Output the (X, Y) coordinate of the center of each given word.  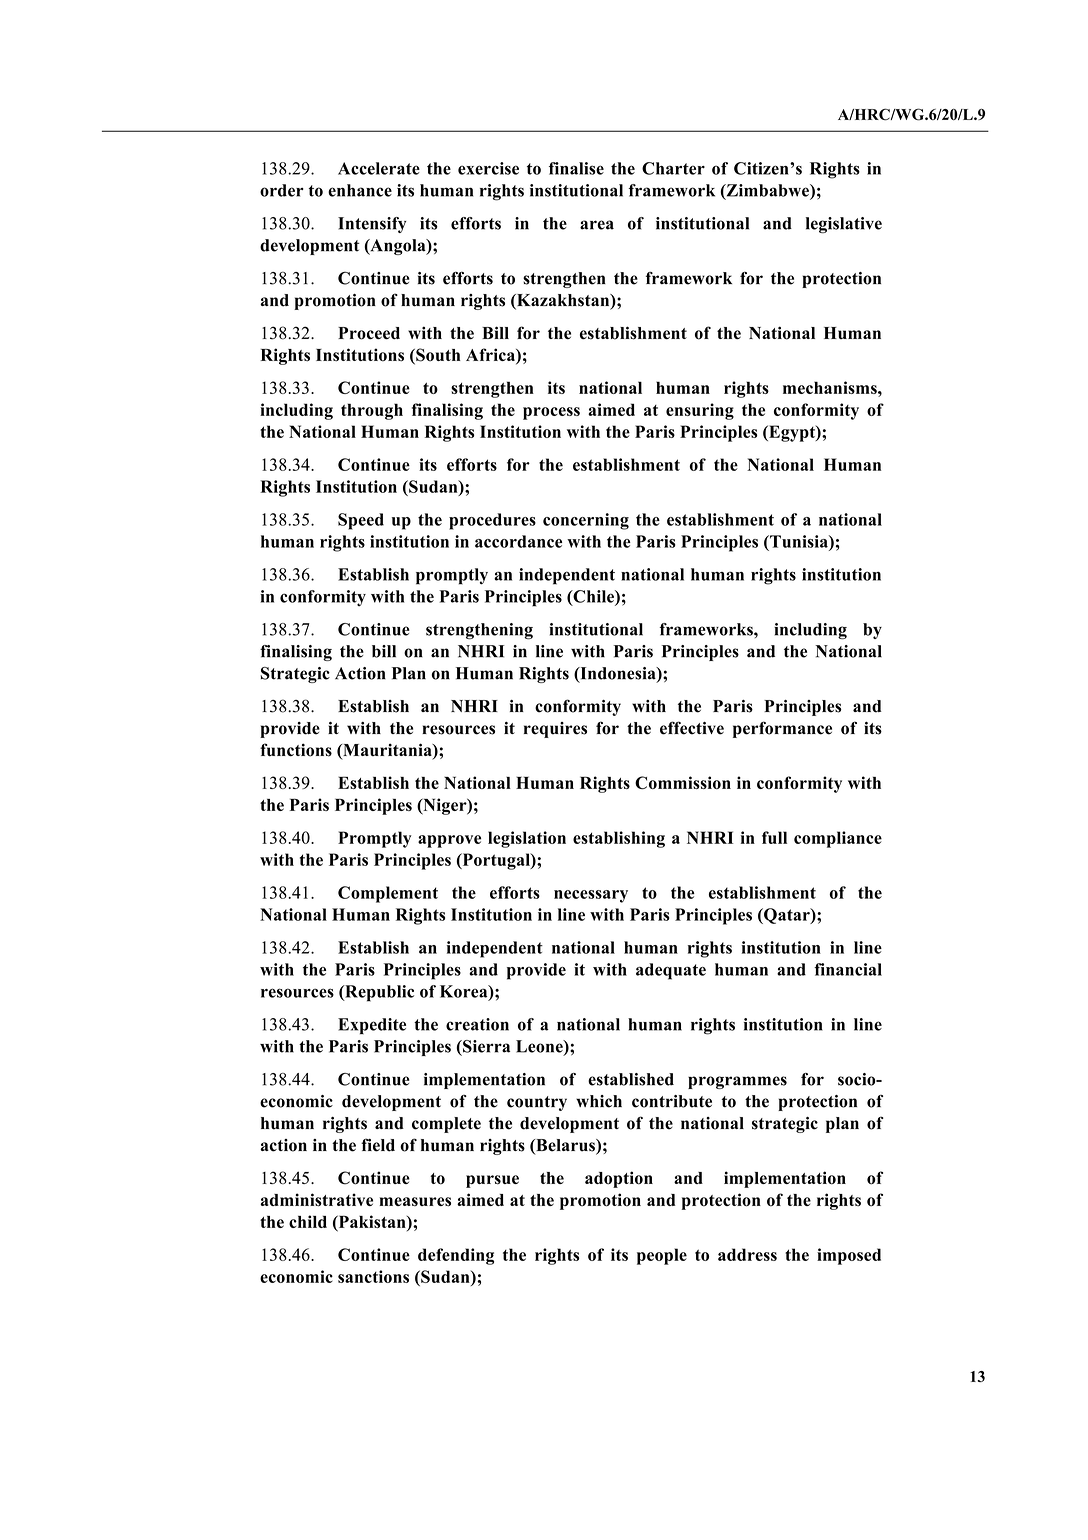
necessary (591, 896)
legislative (844, 225)
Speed (361, 521)
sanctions (373, 1276)
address (747, 1254)
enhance (360, 190)
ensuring (700, 411)
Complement (388, 894)
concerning (586, 521)
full (774, 837)
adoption (619, 1179)
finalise (576, 168)
